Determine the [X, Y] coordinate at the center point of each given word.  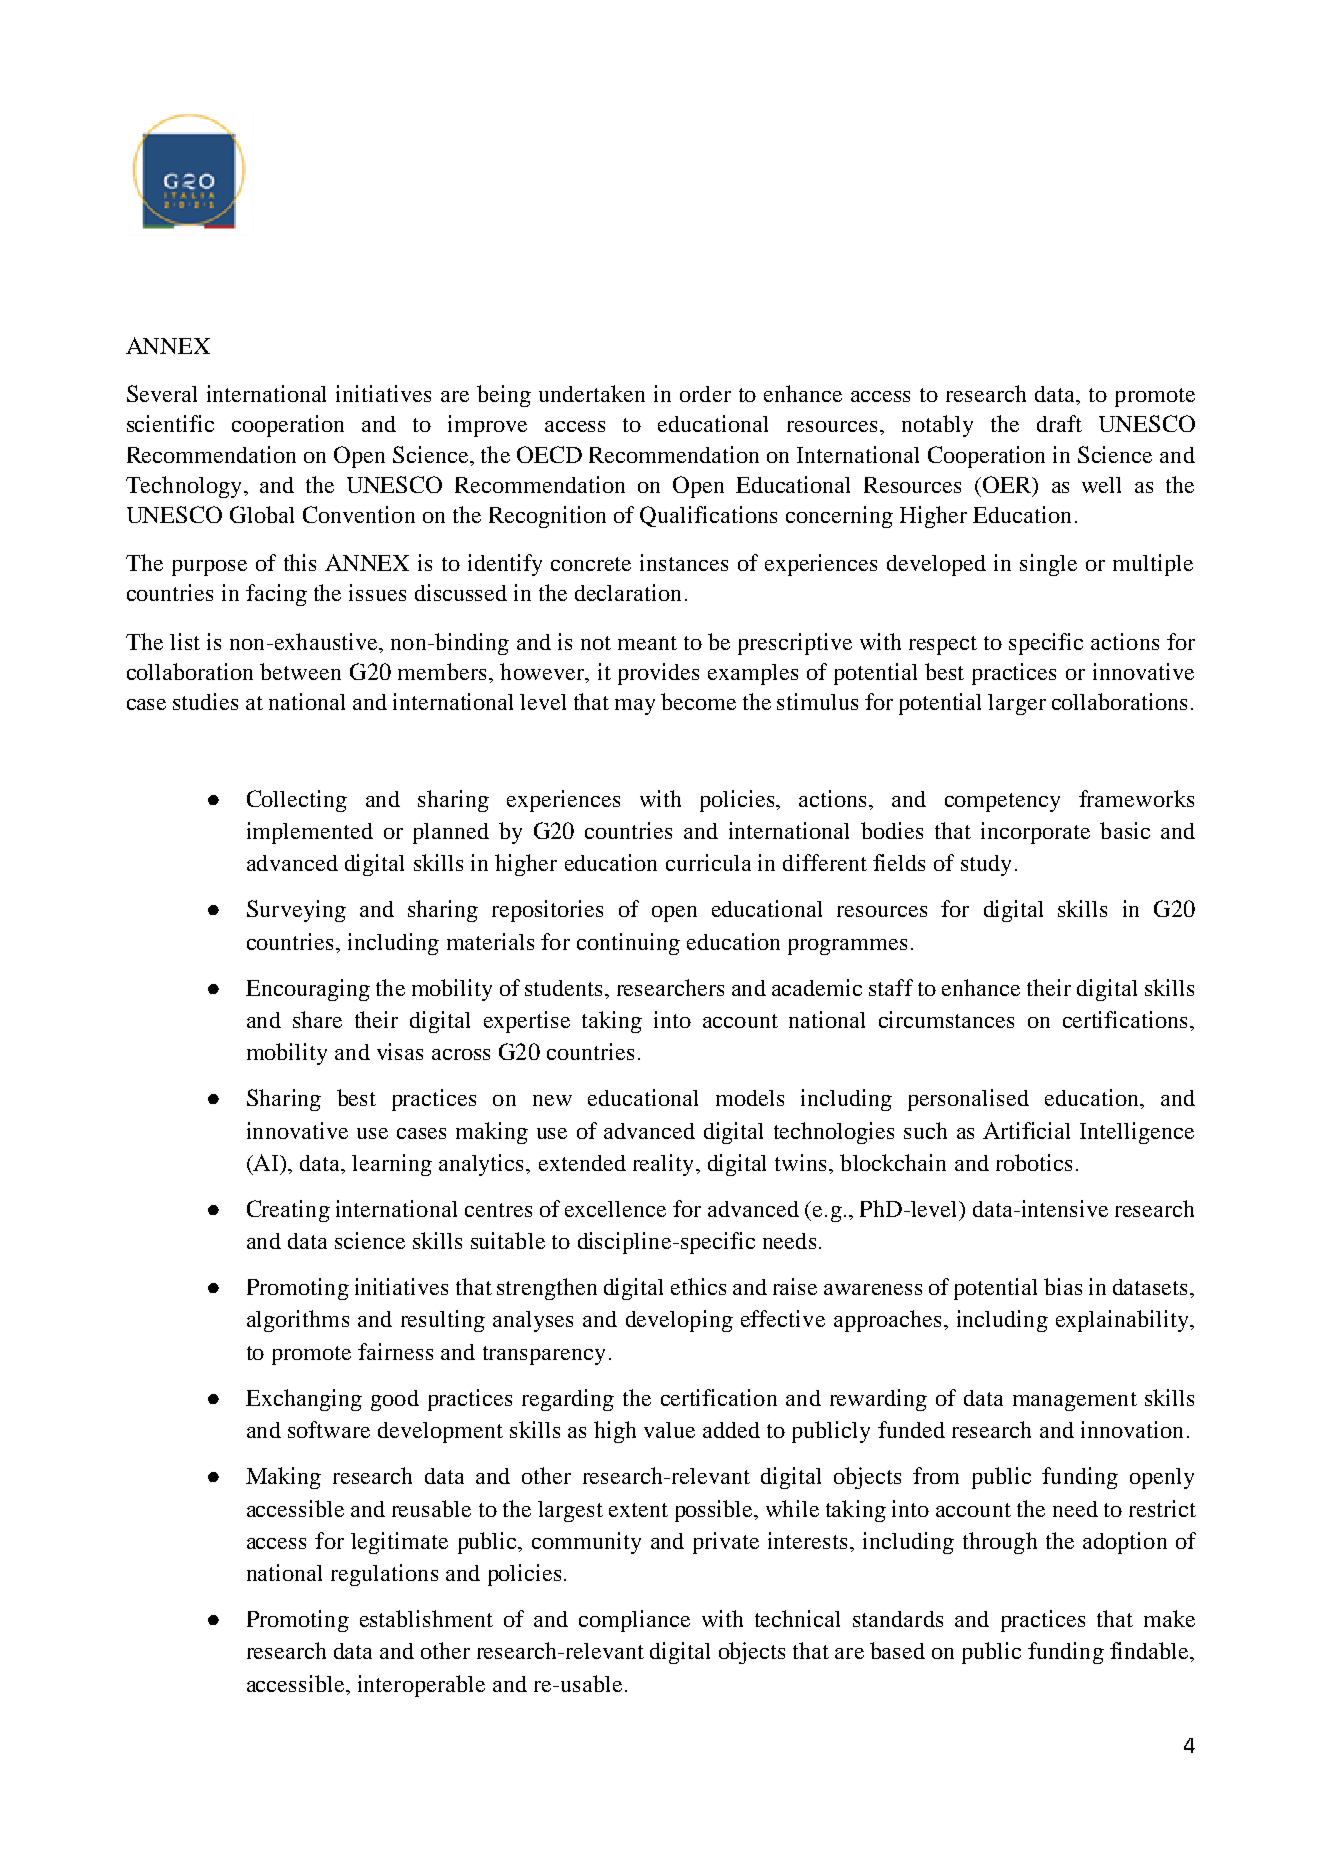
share [317, 1019]
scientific [170, 423]
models [750, 1098]
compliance [634, 1621]
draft [1059, 423]
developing [679, 1321]
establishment [426, 1618]
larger [1017, 704]
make [1169, 1618]
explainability [1123, 1321]
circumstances [946, 1019]
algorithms [298, 1321]
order [705, 394]
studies [205, 701]
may [635, 707]
